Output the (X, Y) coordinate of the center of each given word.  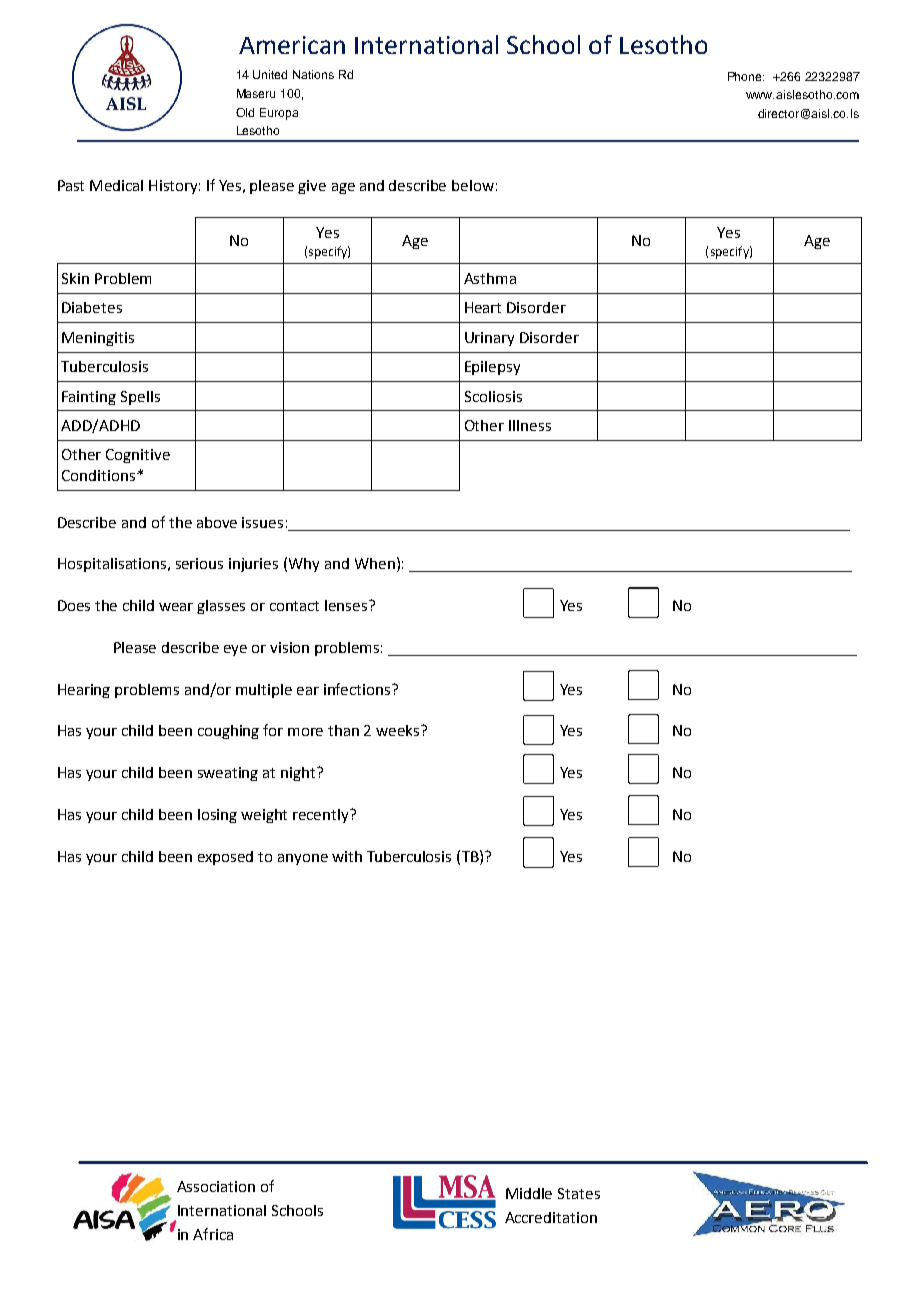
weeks (399, 730)
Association (216, 1186)
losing (217, 816)
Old (245, 112)
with (347, 856)
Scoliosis (493, 396)
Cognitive (138, 456)
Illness (530, 425)
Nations (313, 74)
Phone (746, 76)
